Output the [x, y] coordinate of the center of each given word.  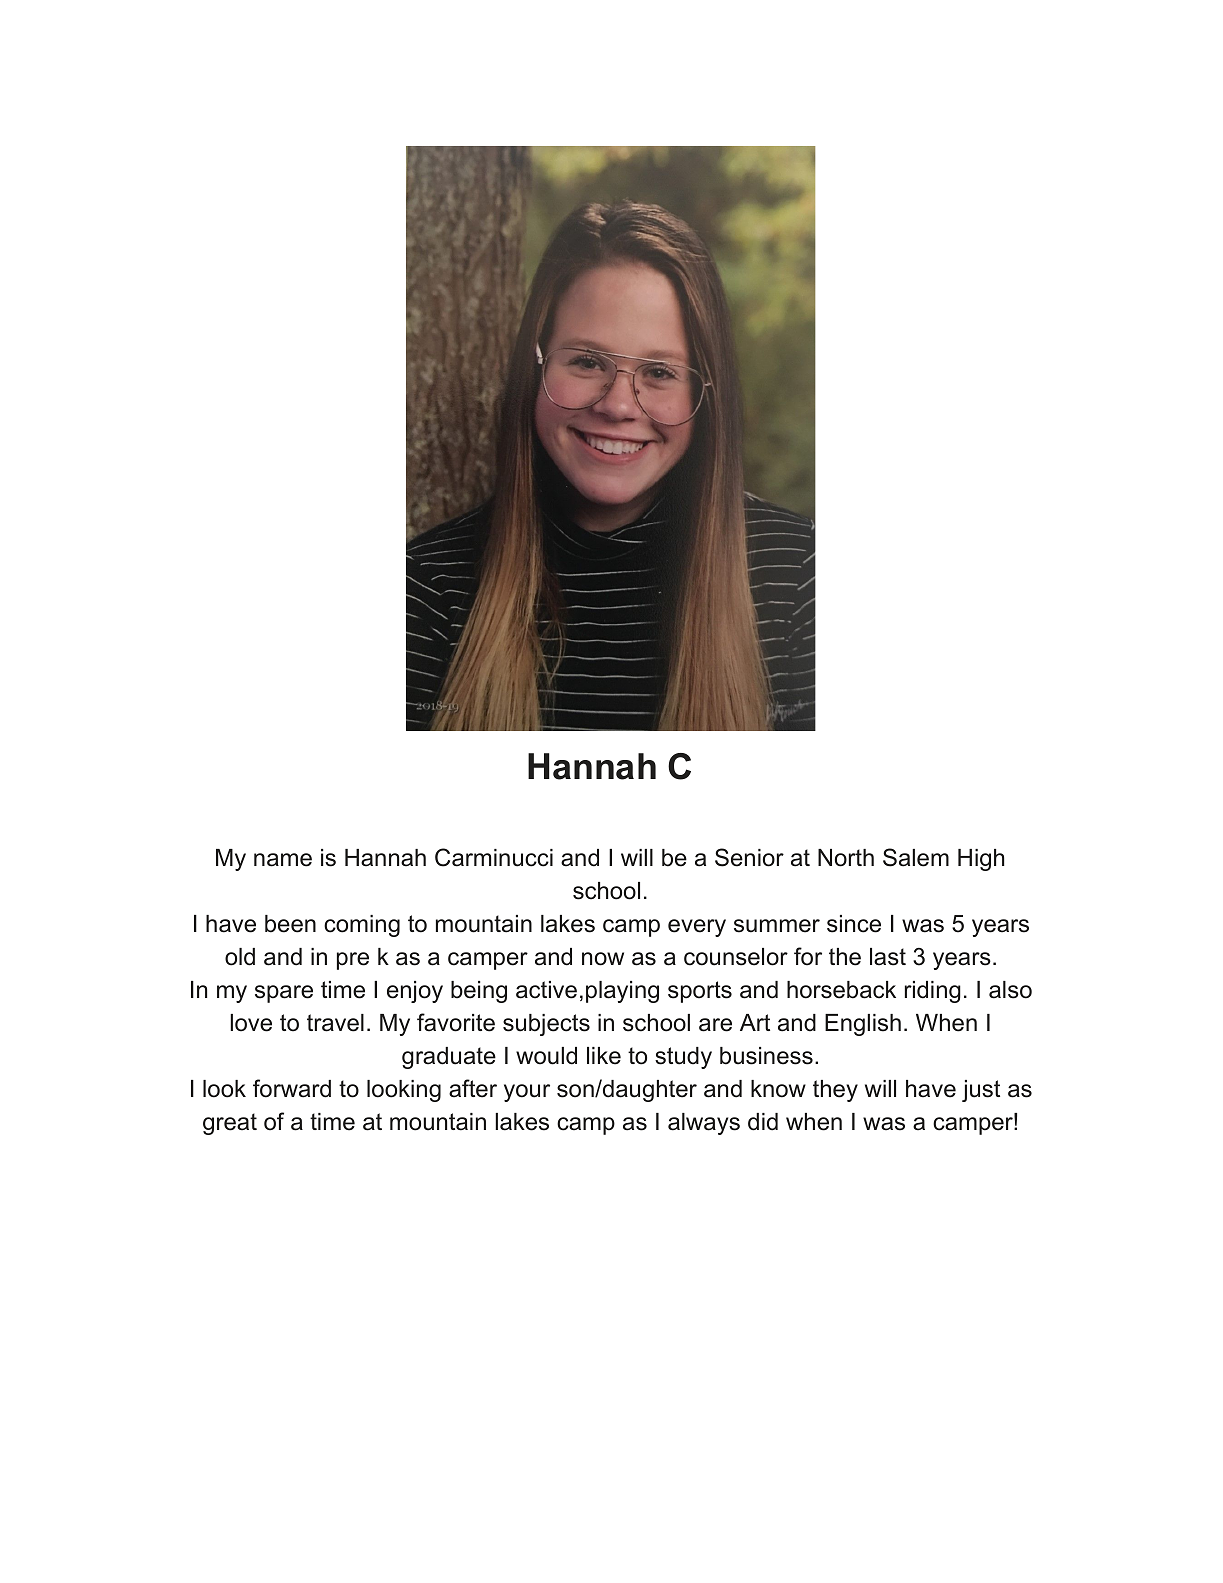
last [888, 957]
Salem [916, 857]
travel [335, 1023]
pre [353, 961]
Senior [749, 857]
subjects [546, 1025]
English [863, 1025]
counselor [736, 957]
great [230, 1124]
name [283, 860]
